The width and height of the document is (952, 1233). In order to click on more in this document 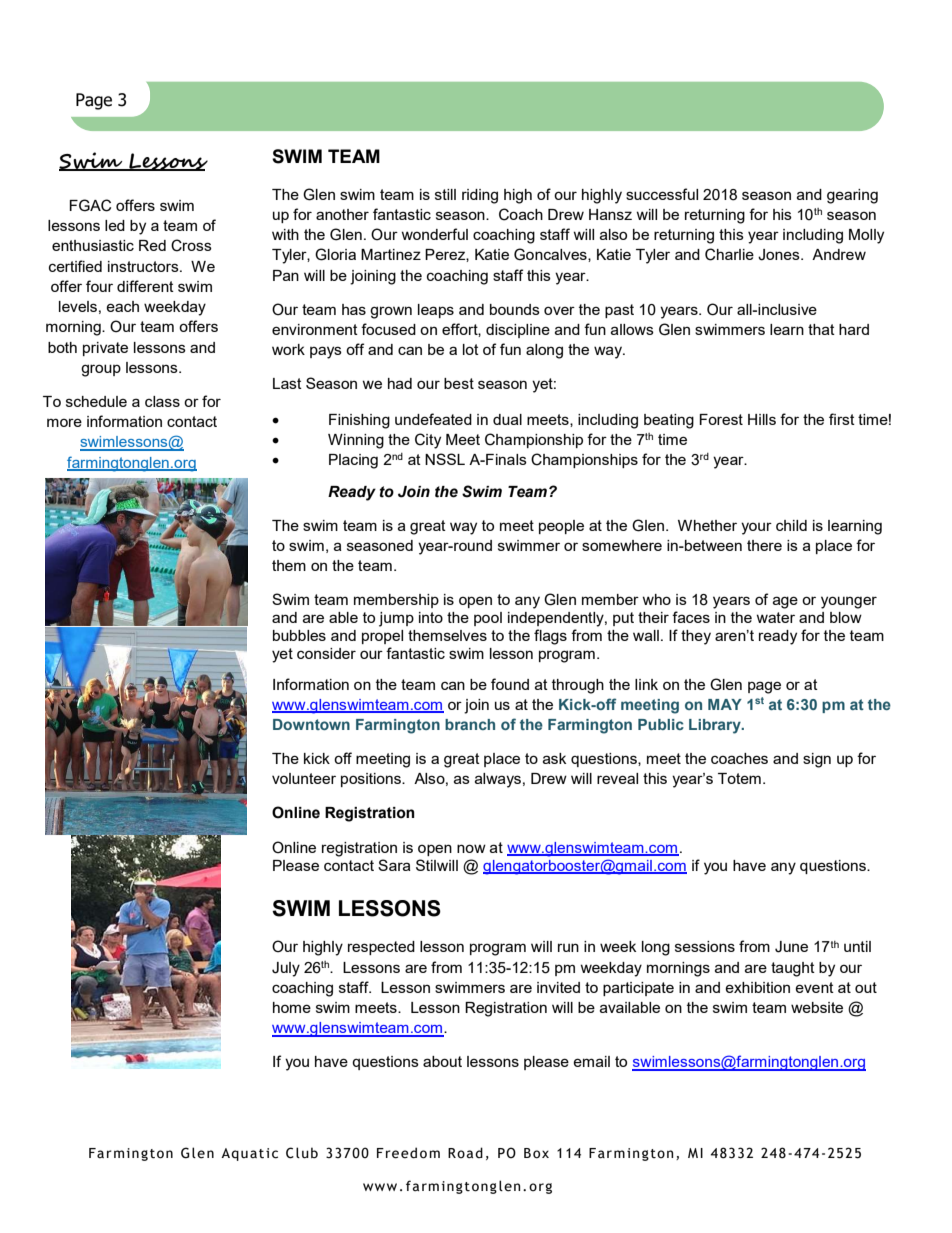, I will do `click(64, 422)`.
